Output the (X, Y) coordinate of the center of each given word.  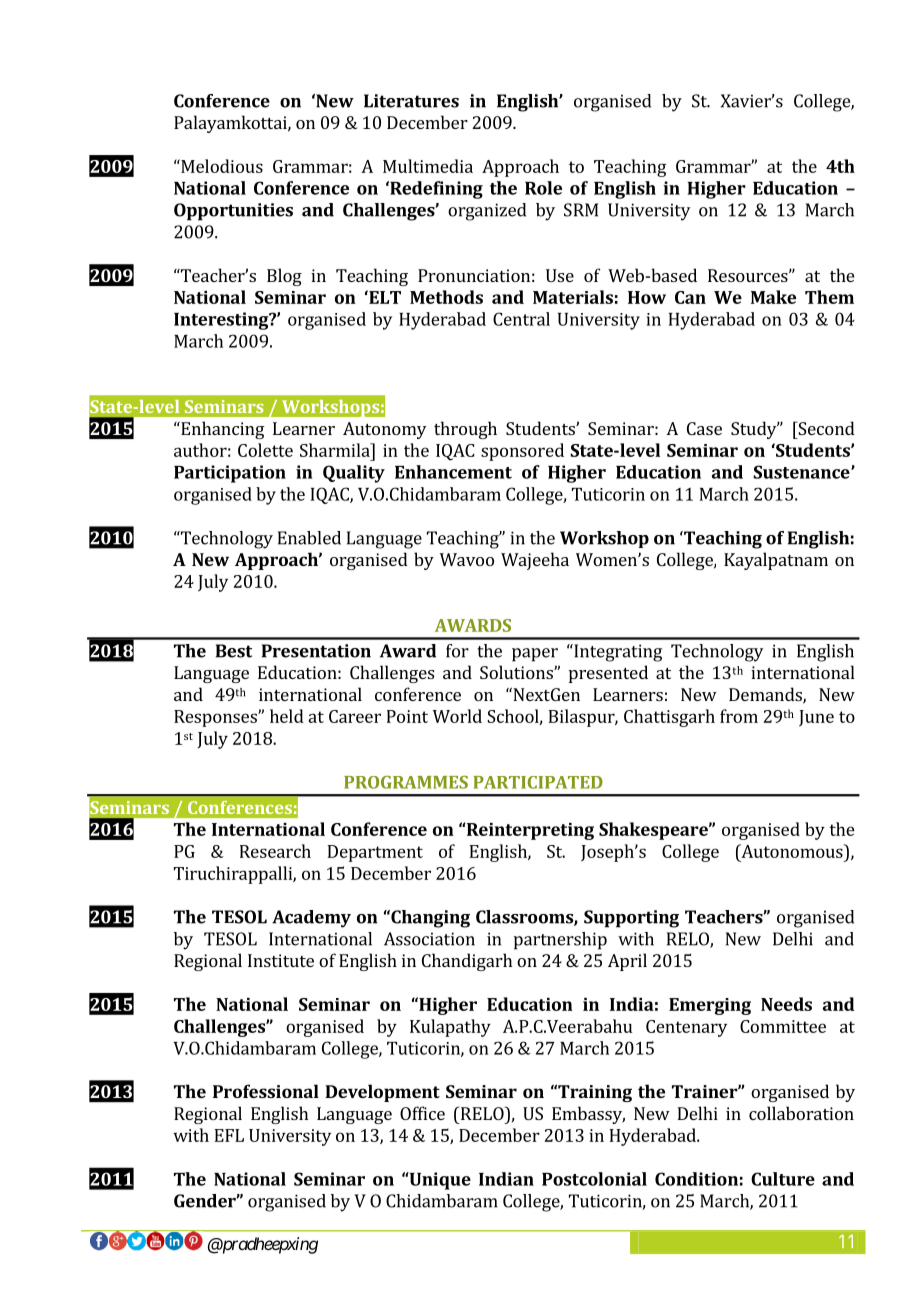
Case (704, 428)
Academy (311, 919)
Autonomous (792, 851)
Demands (766, 695)
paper (535, 655)
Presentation (316, 651)
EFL (229, 1135)
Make (773, 297)
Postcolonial (594, 1179)
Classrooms (525, 918)
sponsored (522, 452)
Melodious (221, 166)
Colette (265, 450)
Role (543, 188)
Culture (783, 1179)
